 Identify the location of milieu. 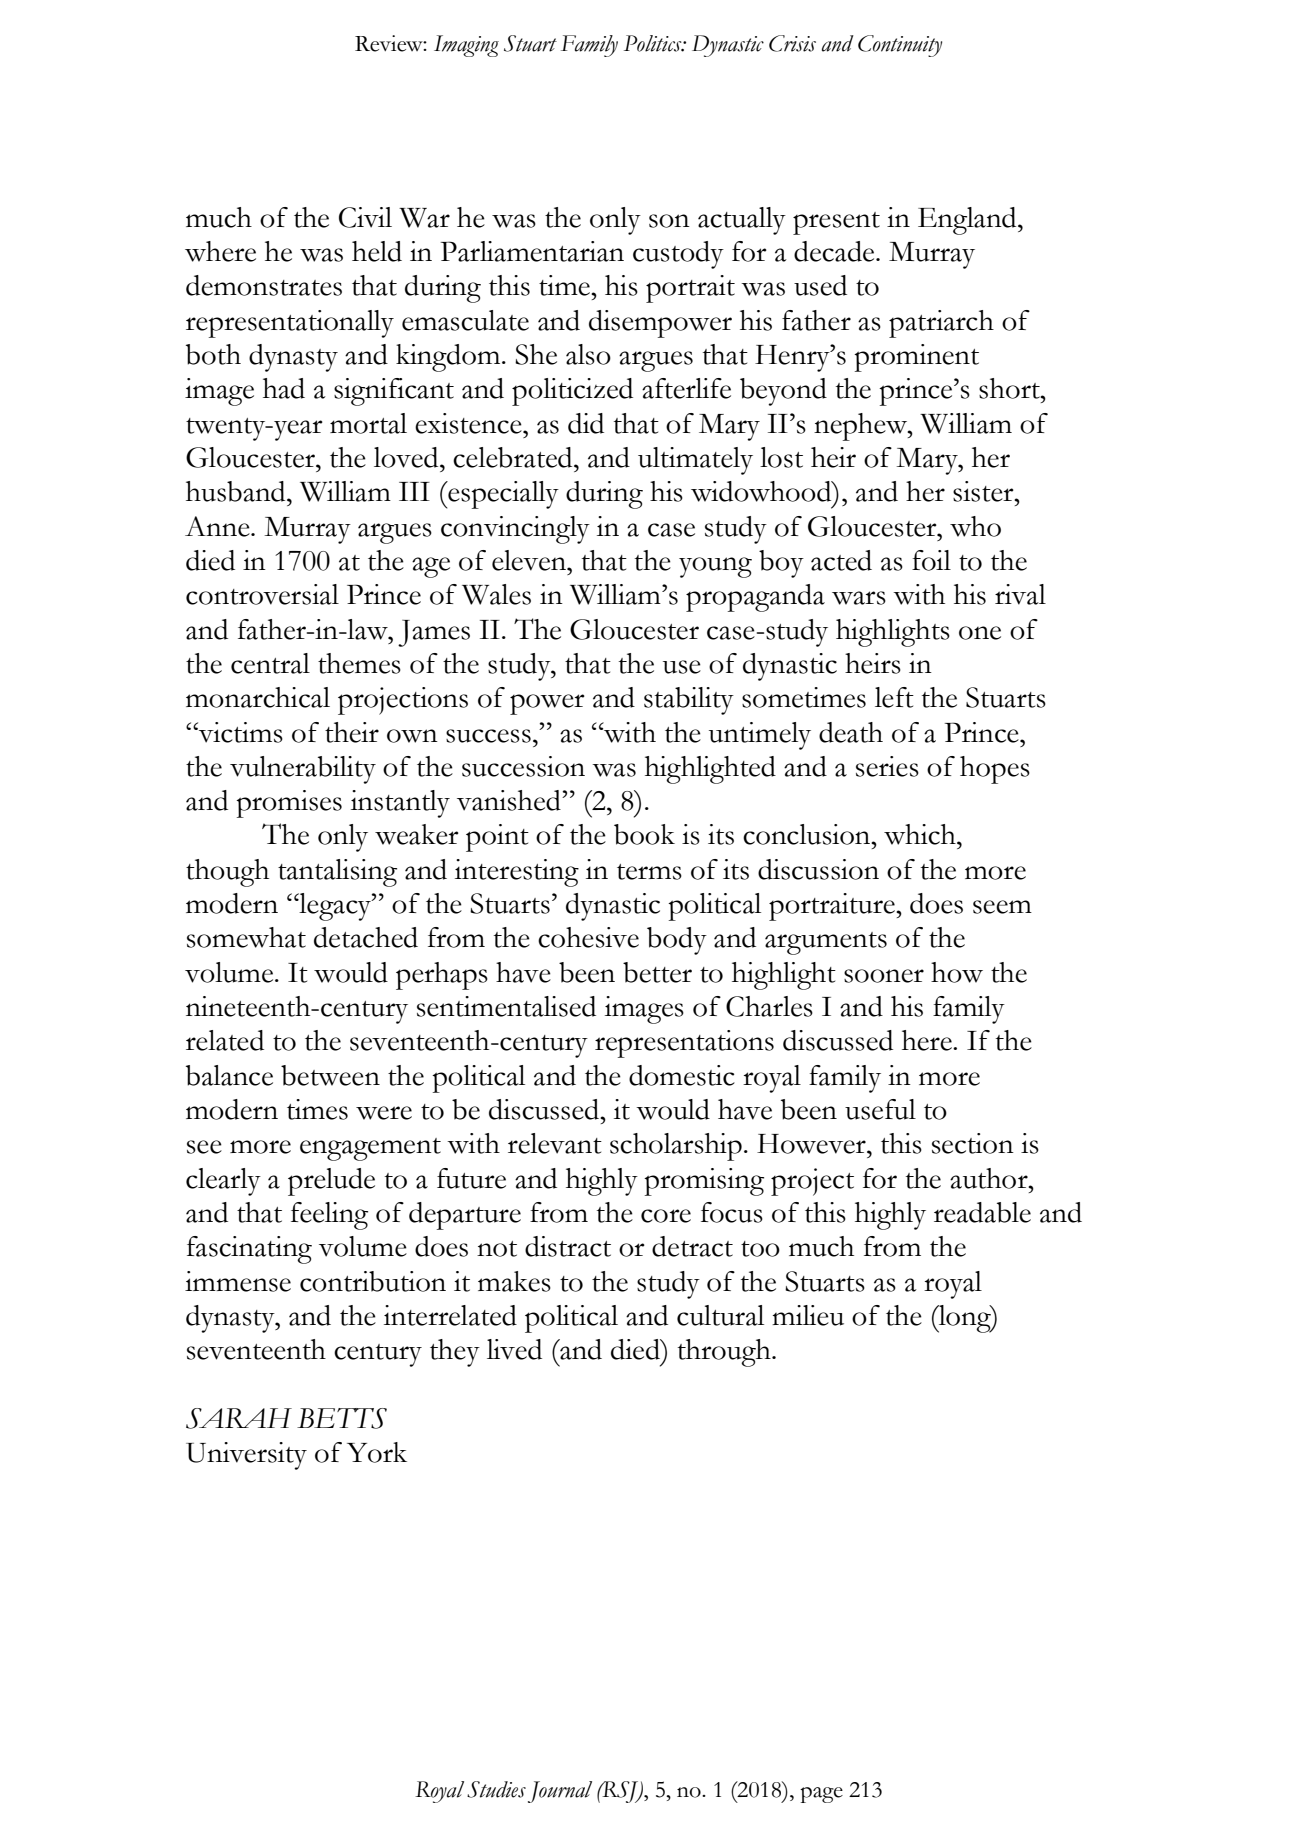
(808, 1315).
